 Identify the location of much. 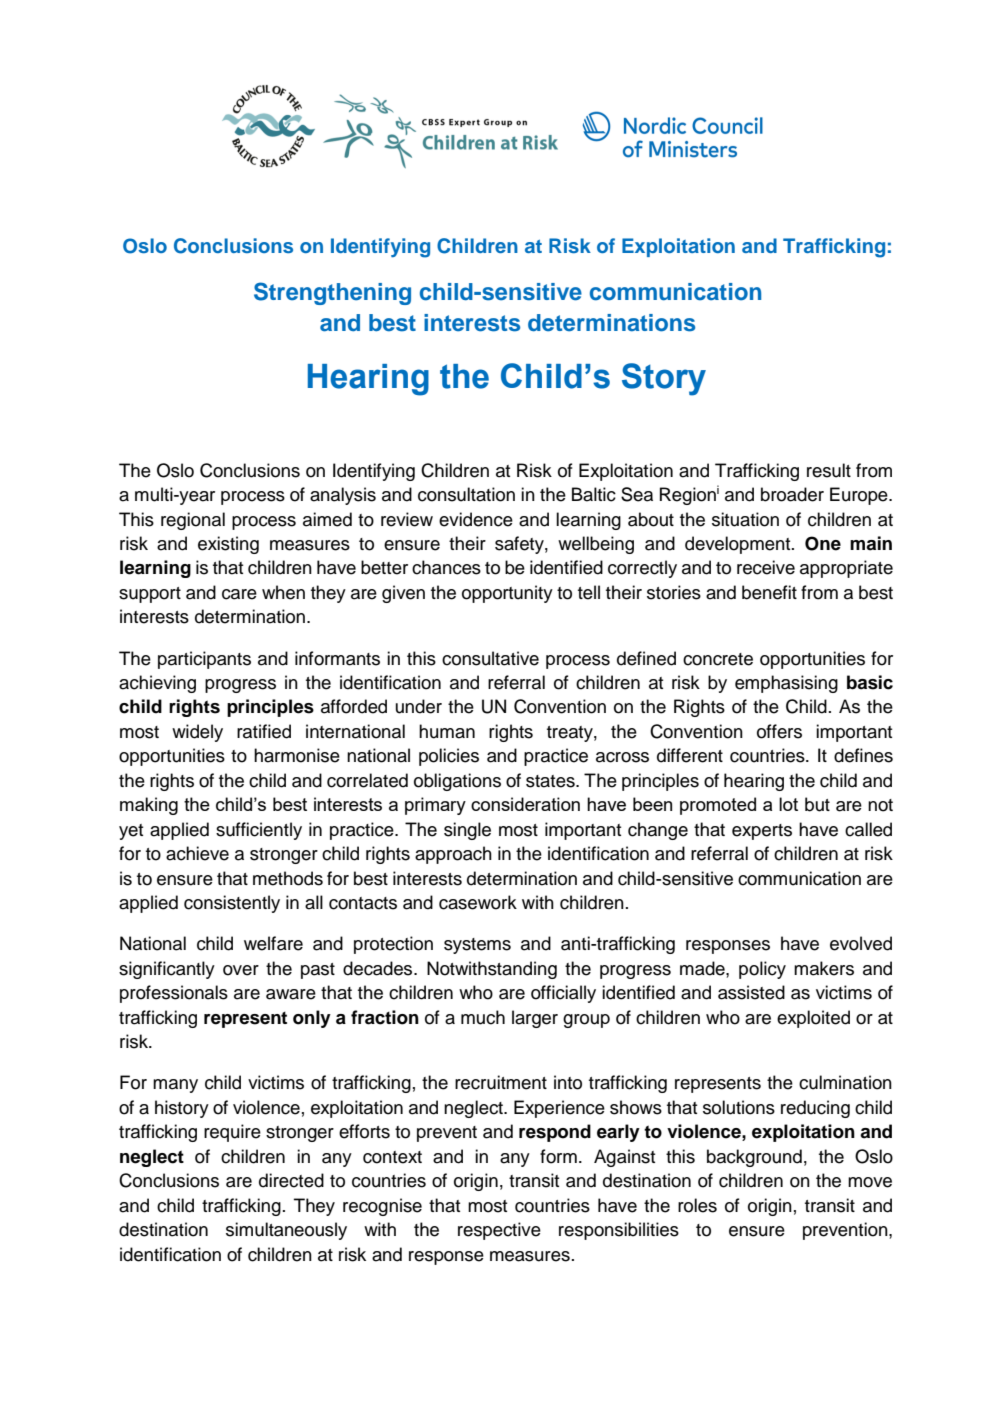
(483, 1017).
